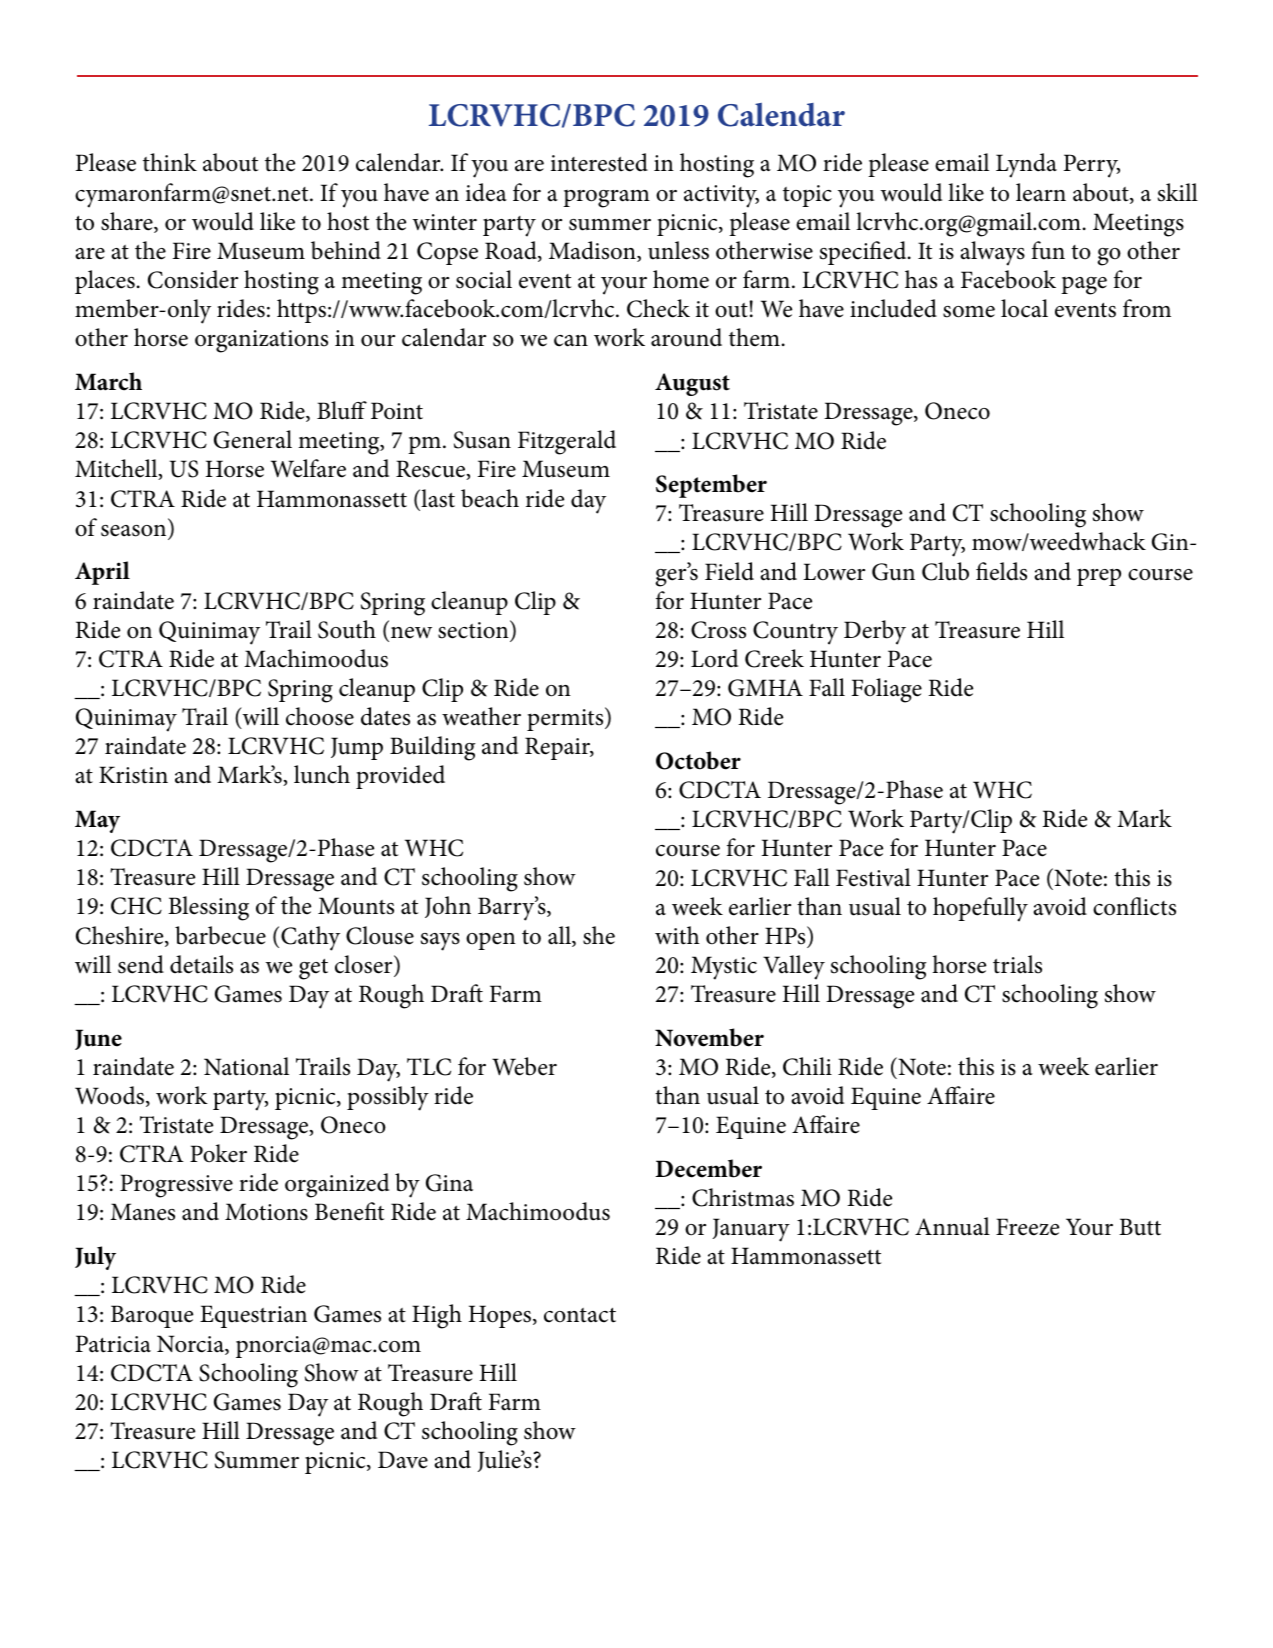 This screenshot has width=1273, height=1648. Describe the element at coordinates (170, 162) in the screenshot. I see `think` at that location.
